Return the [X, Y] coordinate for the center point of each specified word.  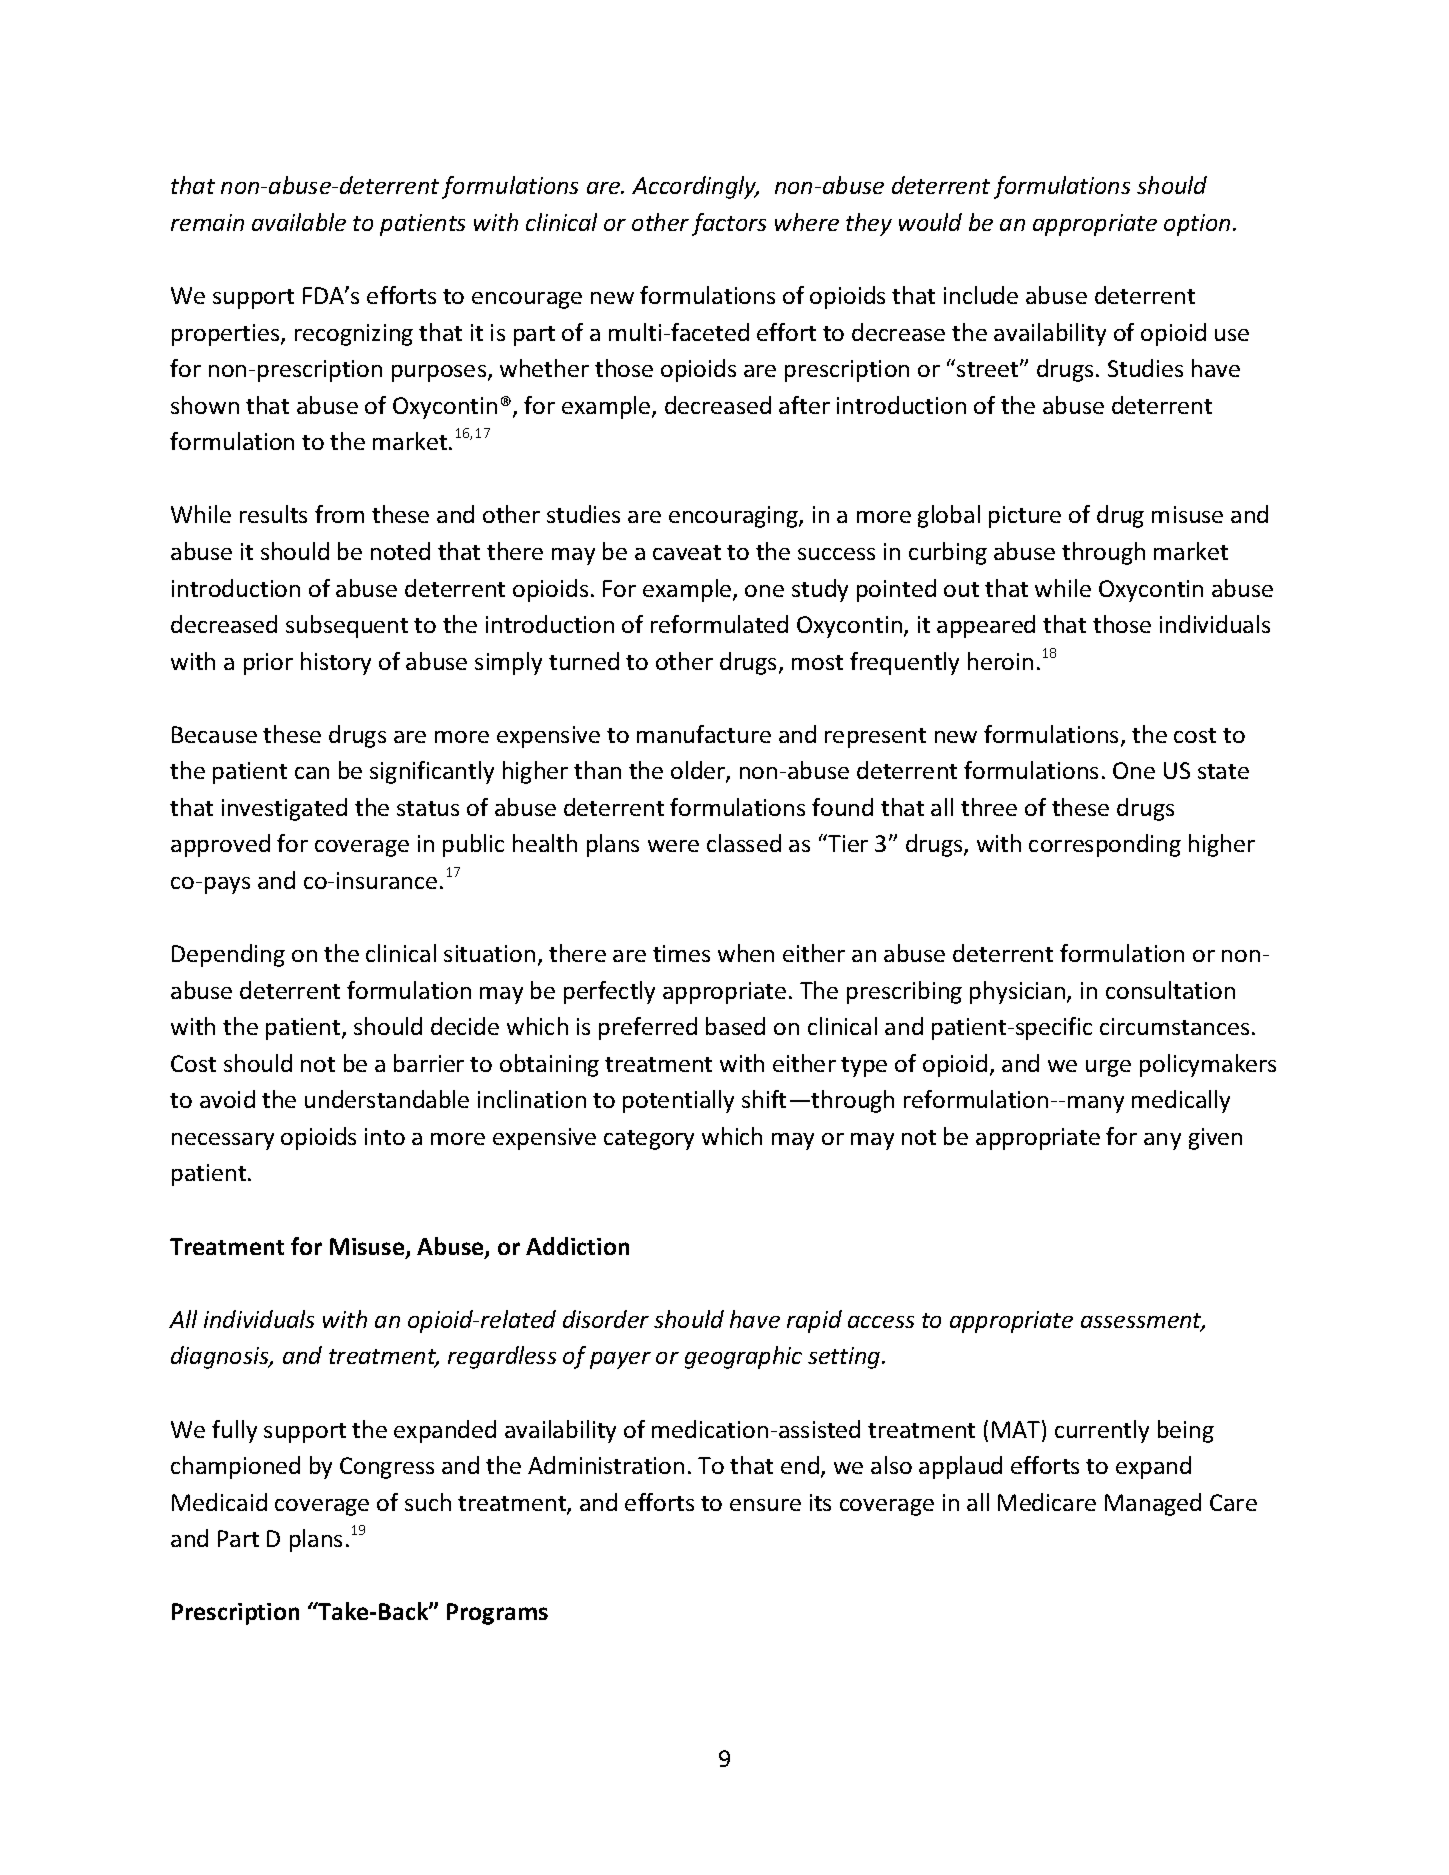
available [299, 222]
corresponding [1105, 845]
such [428, 1502]
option [1197, 225]
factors [729, 224]
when [746, 953]
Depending [228, 955]
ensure [765, 1505]
